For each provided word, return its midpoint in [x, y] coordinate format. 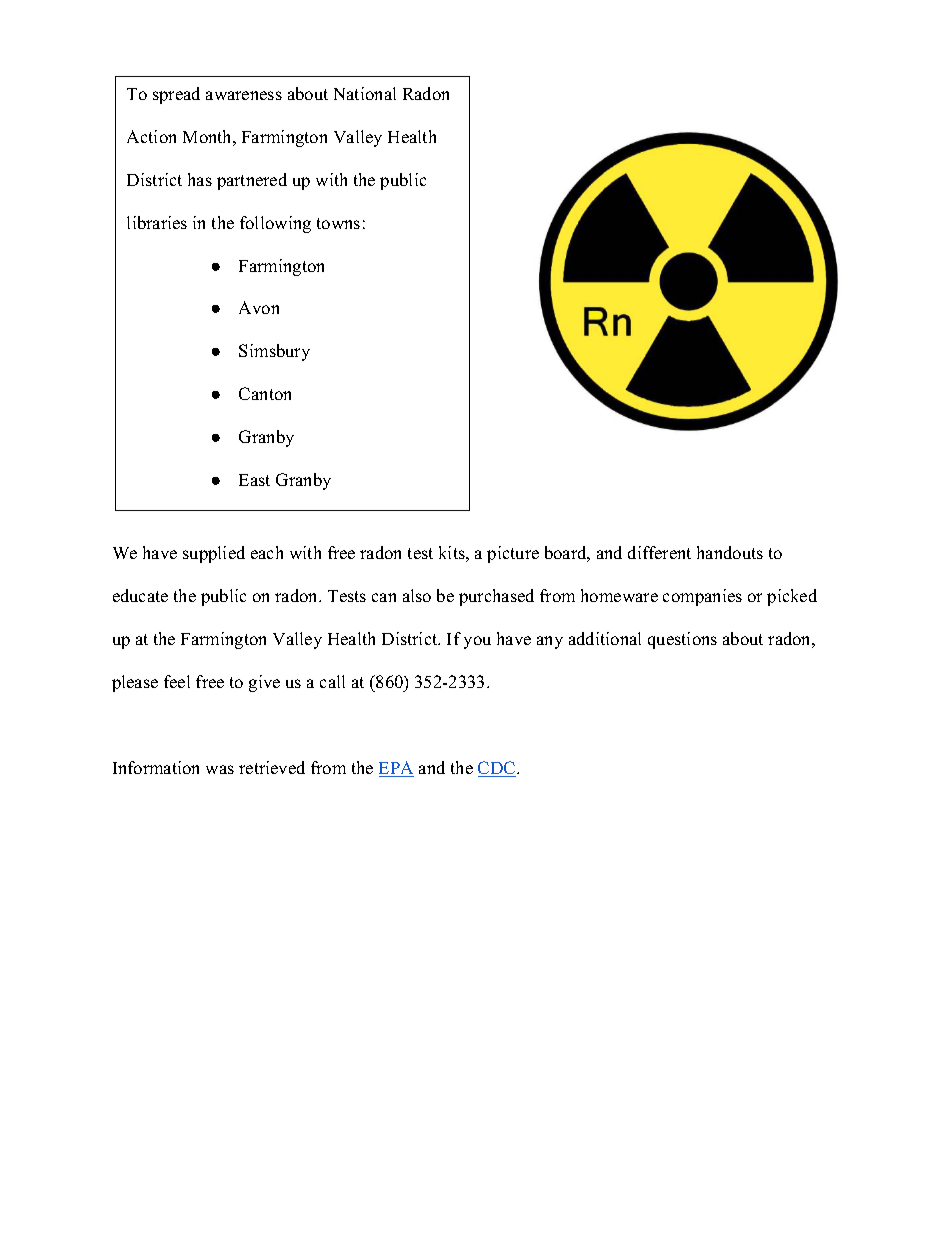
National [365, 93]
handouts [730, 552]
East [254, 480]
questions [682, 640]
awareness [244, 95]
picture [513, 554]
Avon [259, 307]
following [275, 224]
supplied [214, 554]
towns [338, 223]
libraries [157, 222]
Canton [265, 393]
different [659, 552]
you [477, 642]
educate [140, 595]
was [220, 769]
